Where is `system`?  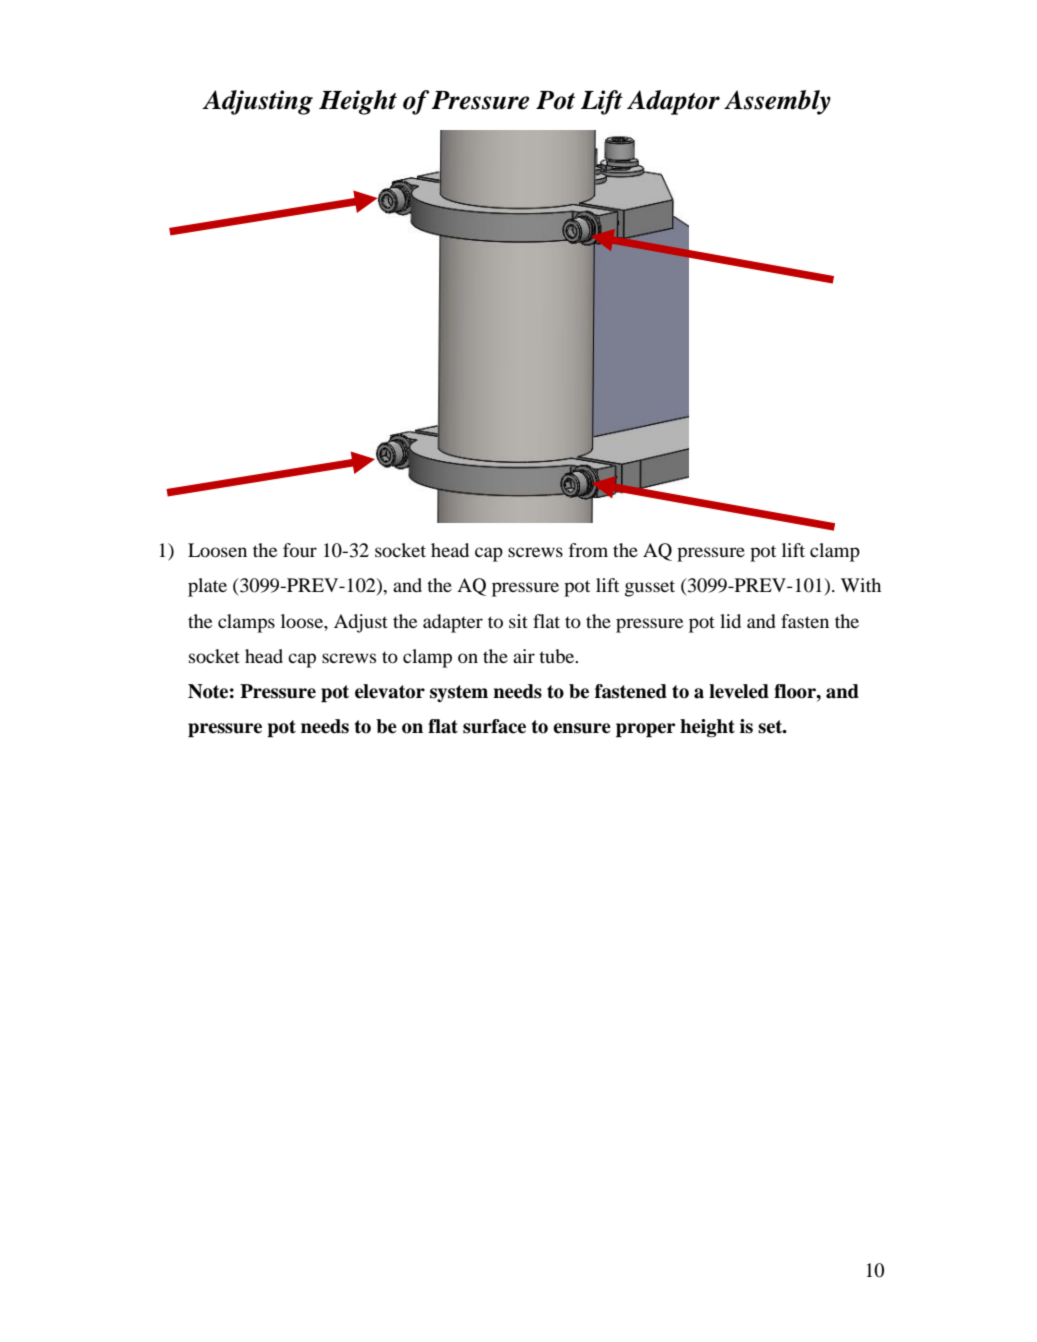
system is located at coordinates (459, 693).
